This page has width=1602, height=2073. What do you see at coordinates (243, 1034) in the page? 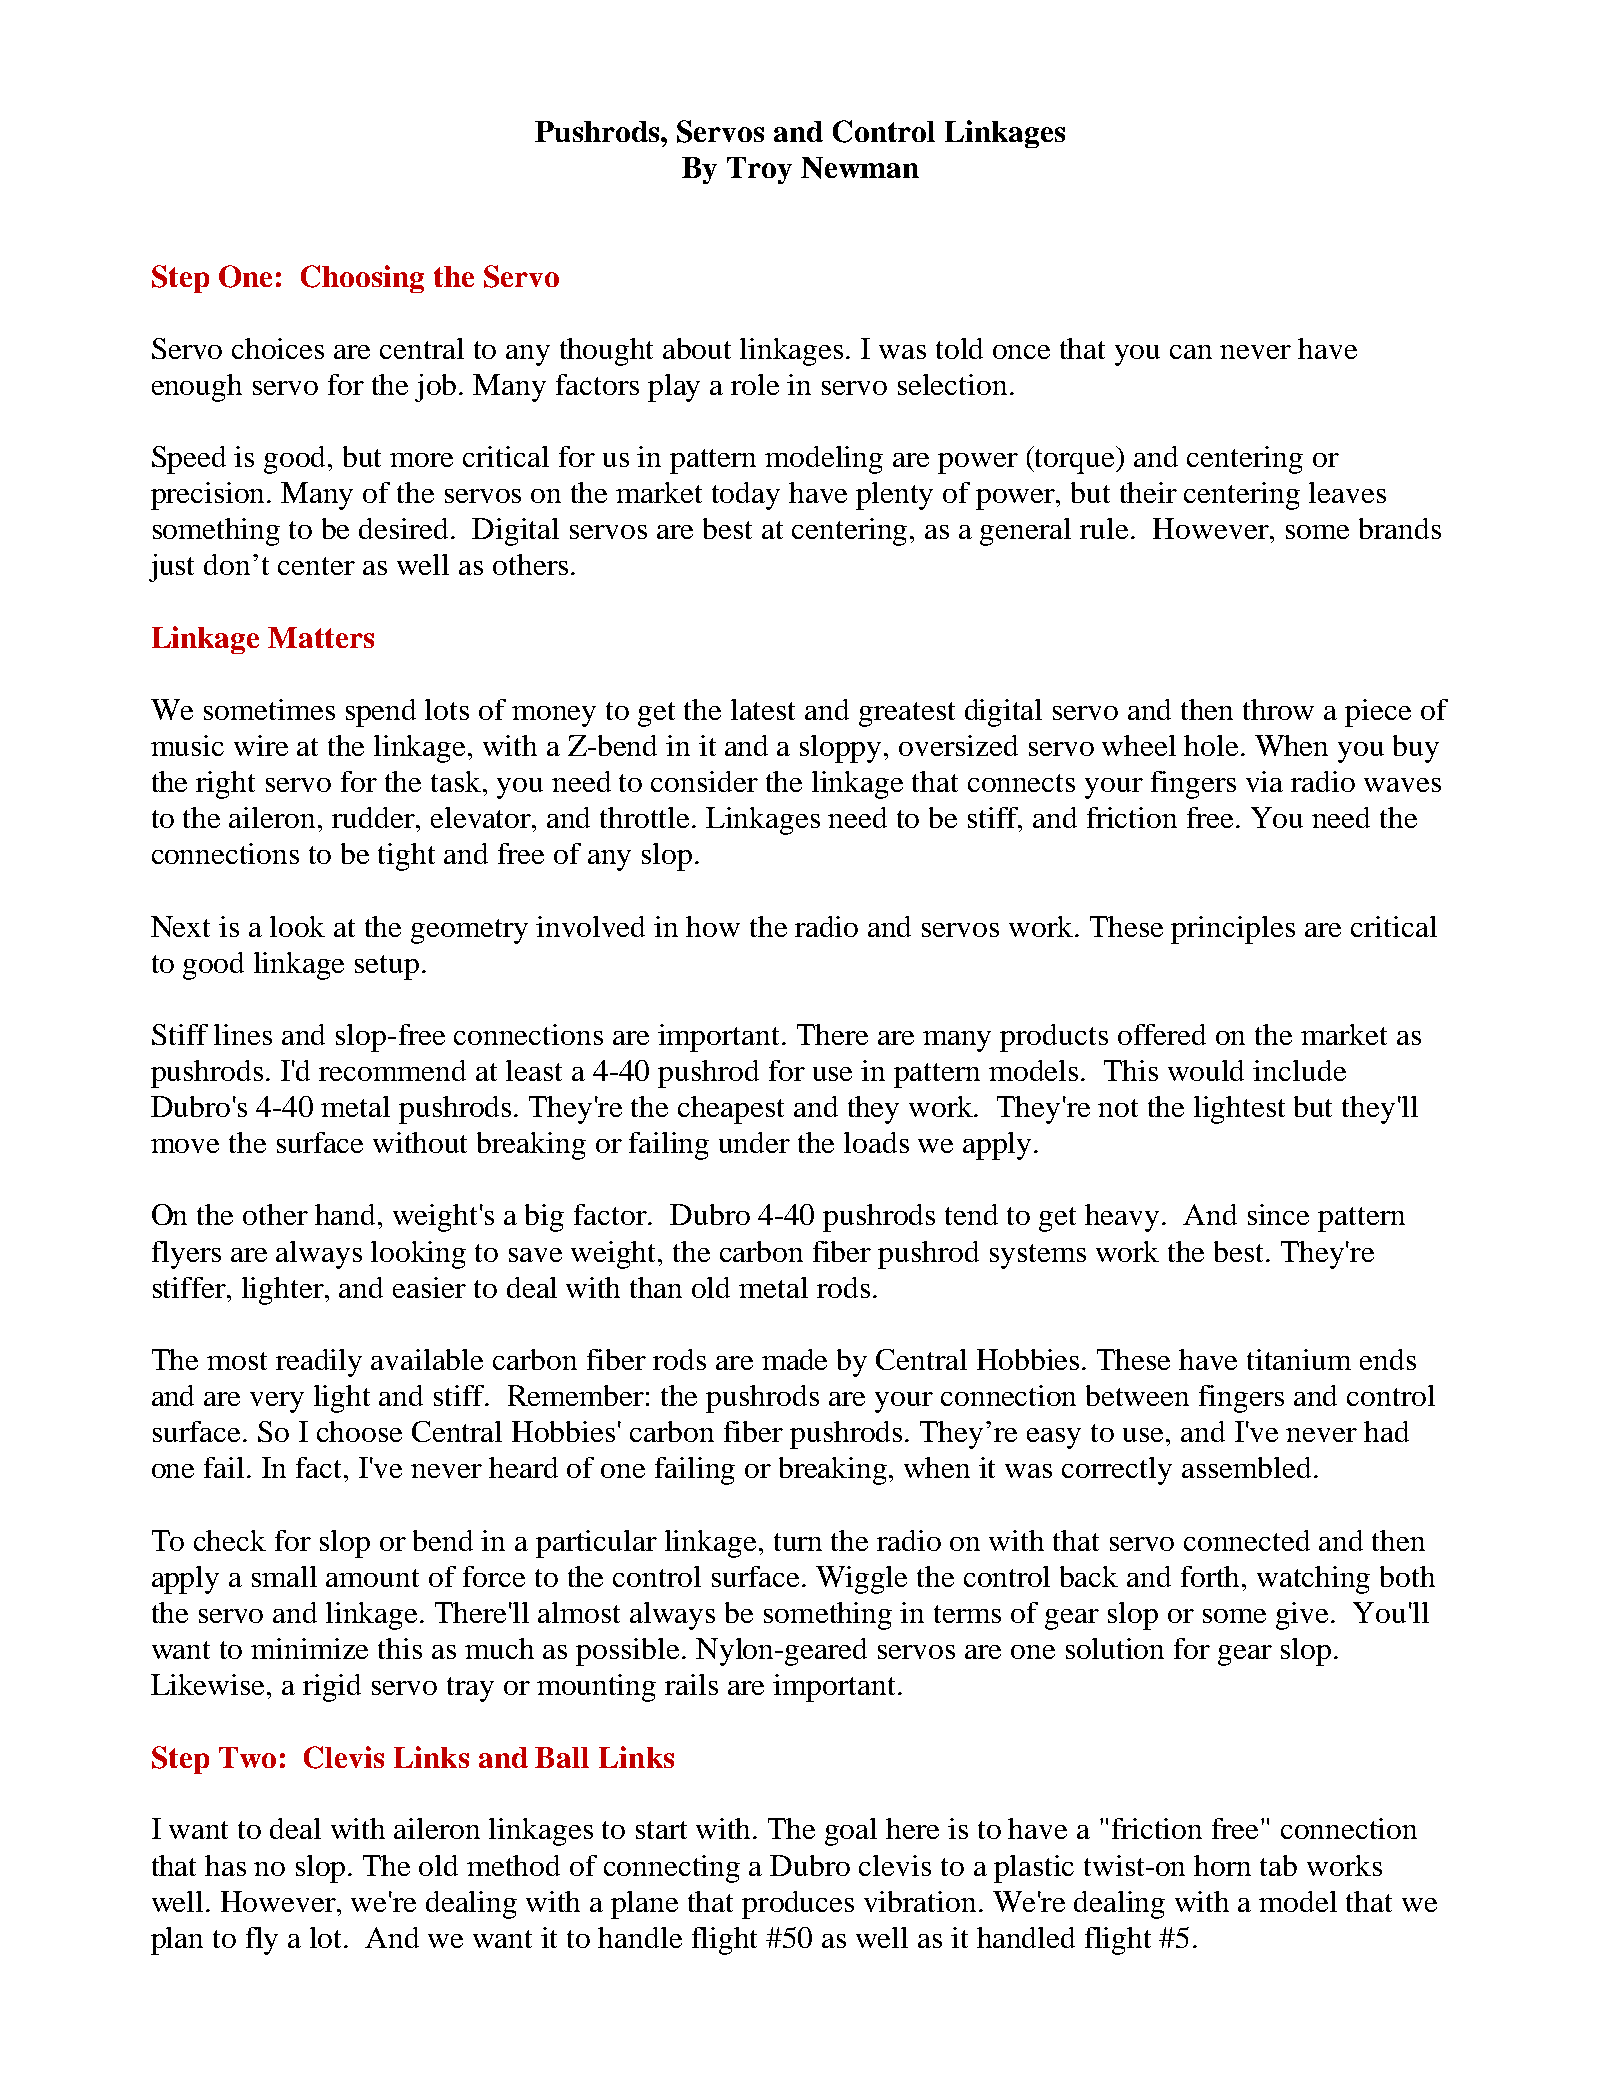
I see `lines` at bounding box center [243, 1034].
